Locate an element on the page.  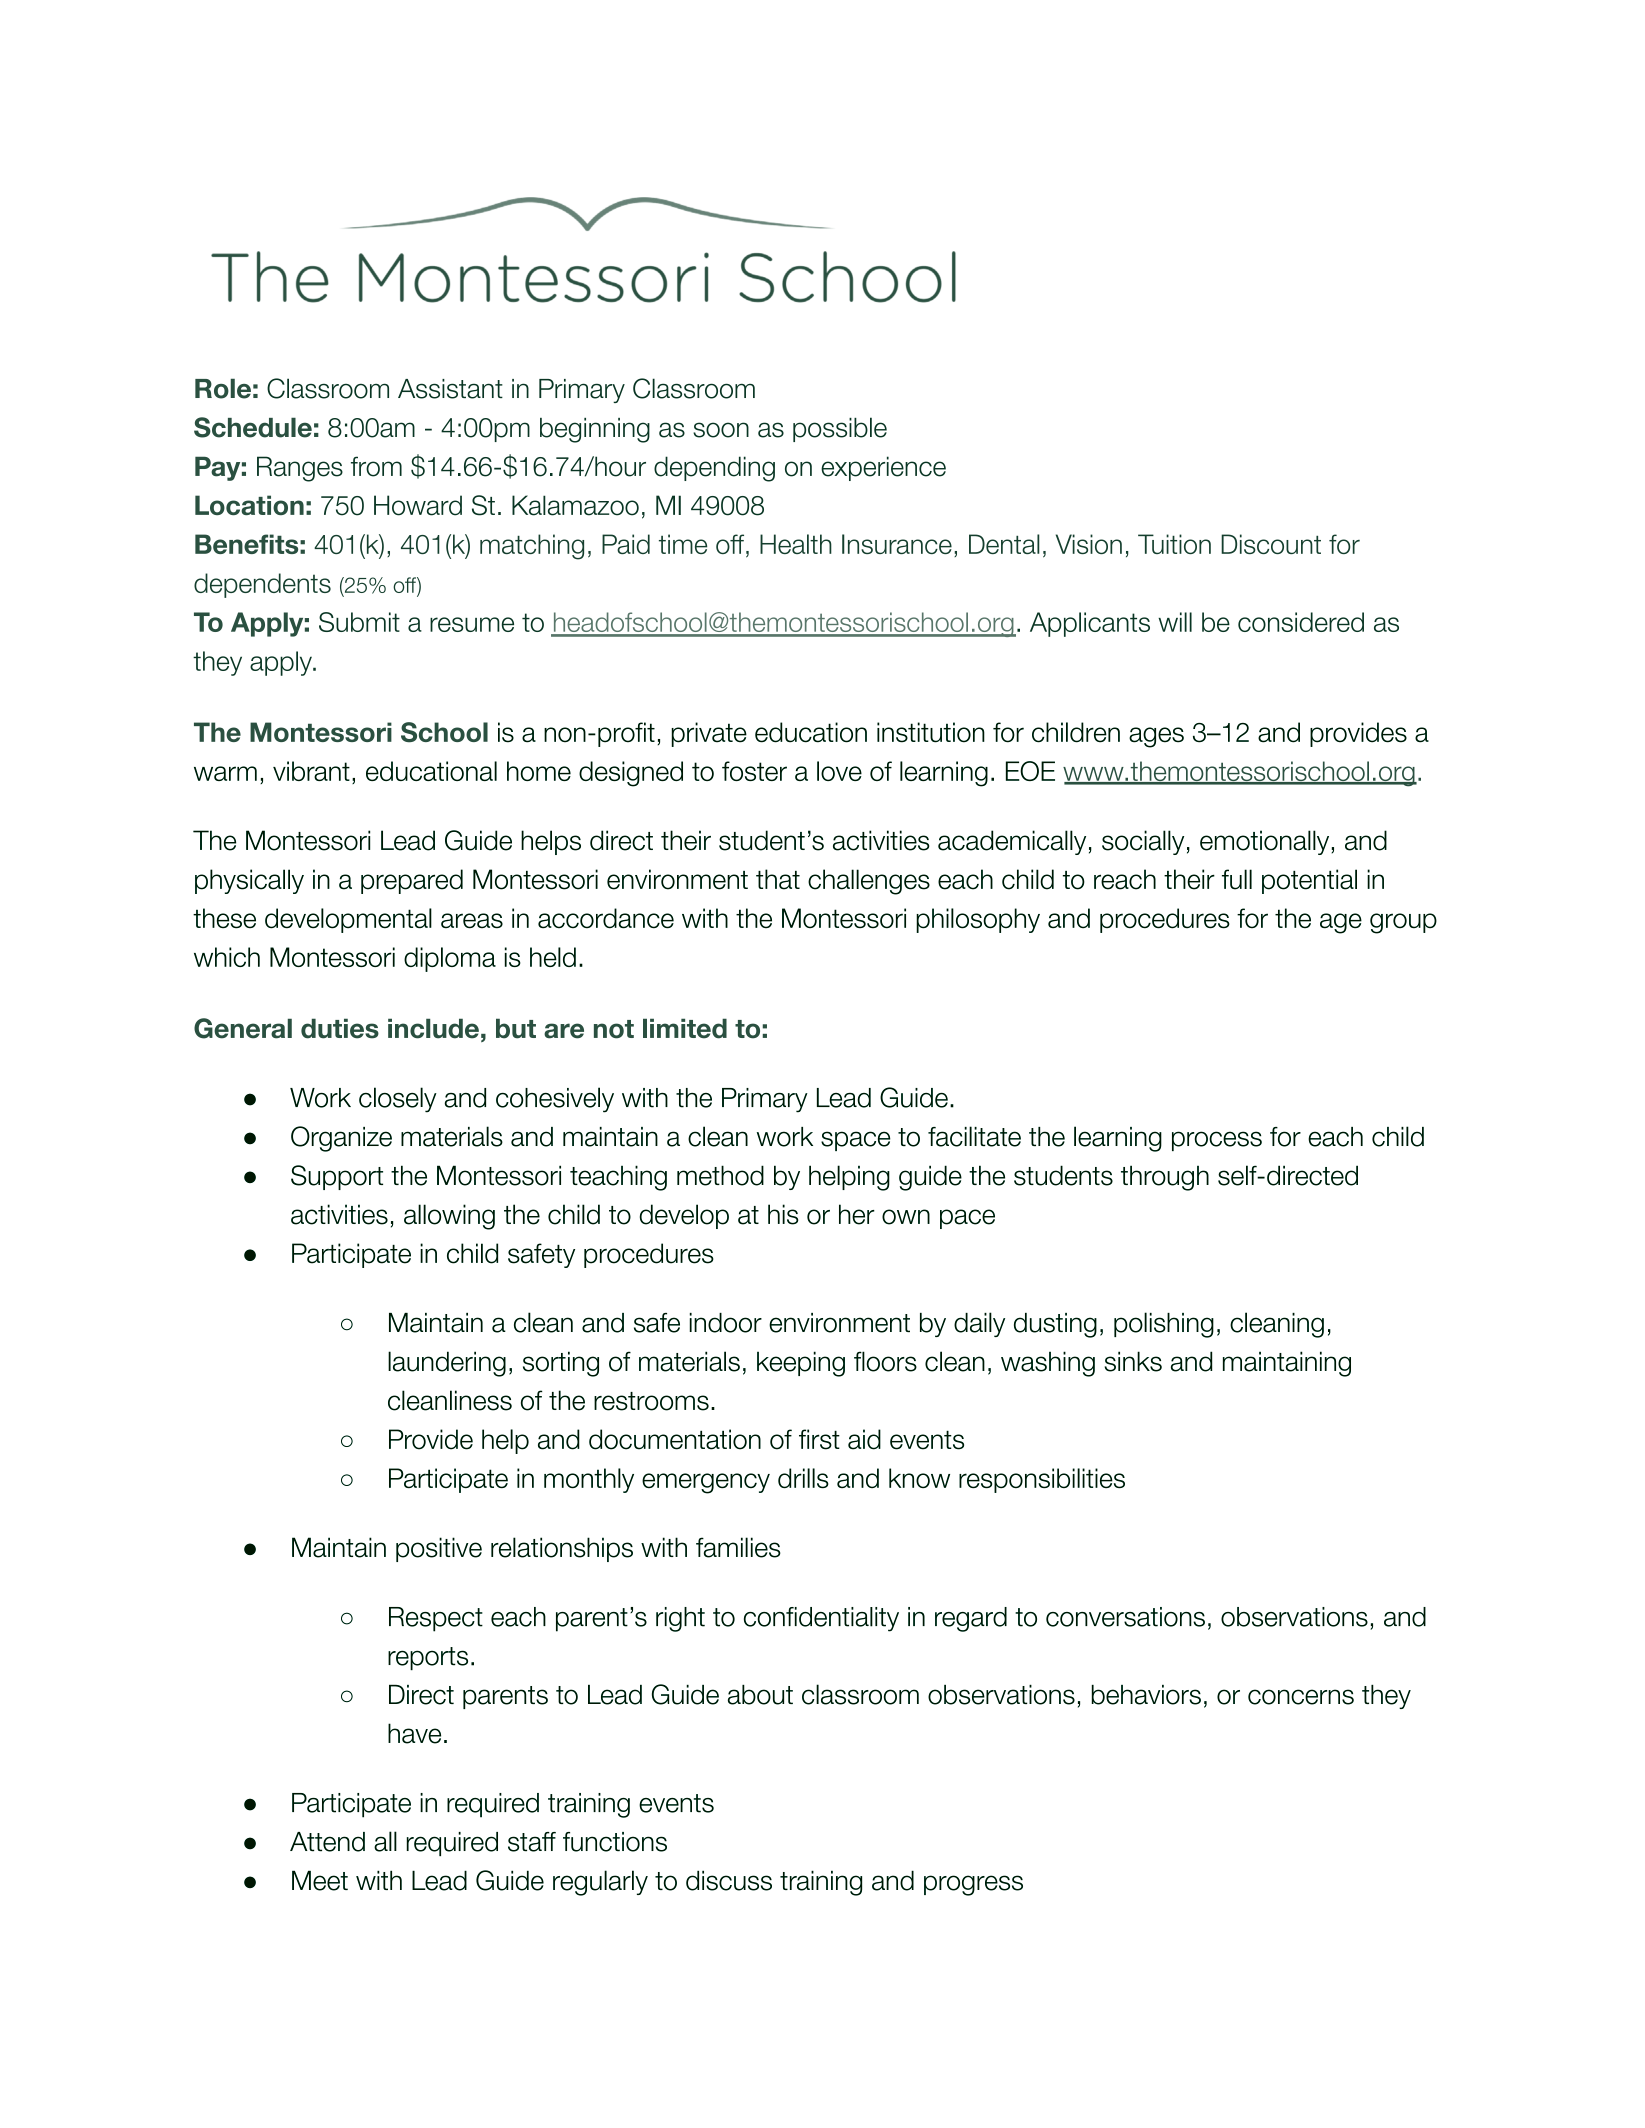
Organize is located at coordinates (341, 1139).
